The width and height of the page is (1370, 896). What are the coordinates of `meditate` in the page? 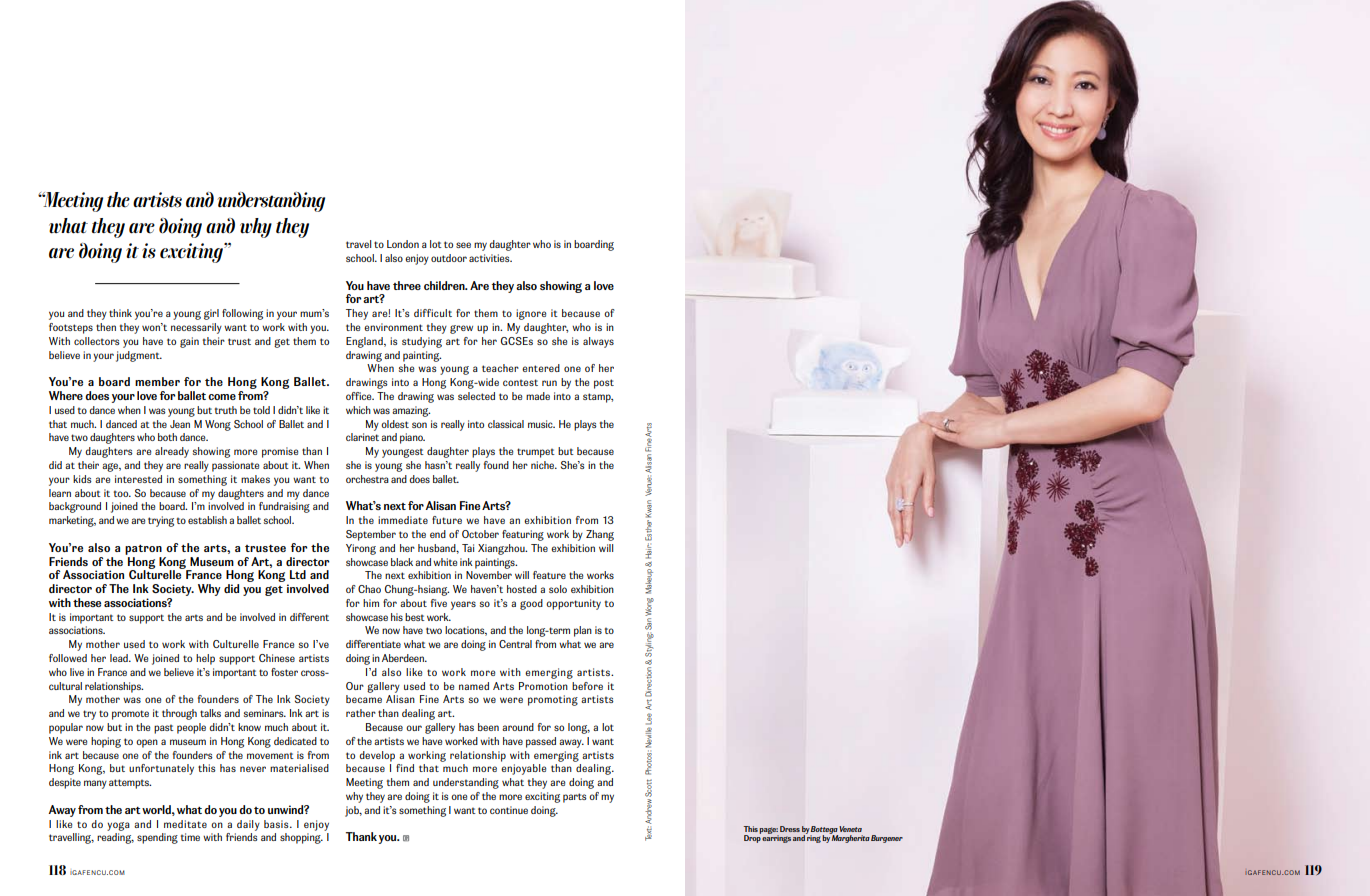 It's located at (185, 824).
